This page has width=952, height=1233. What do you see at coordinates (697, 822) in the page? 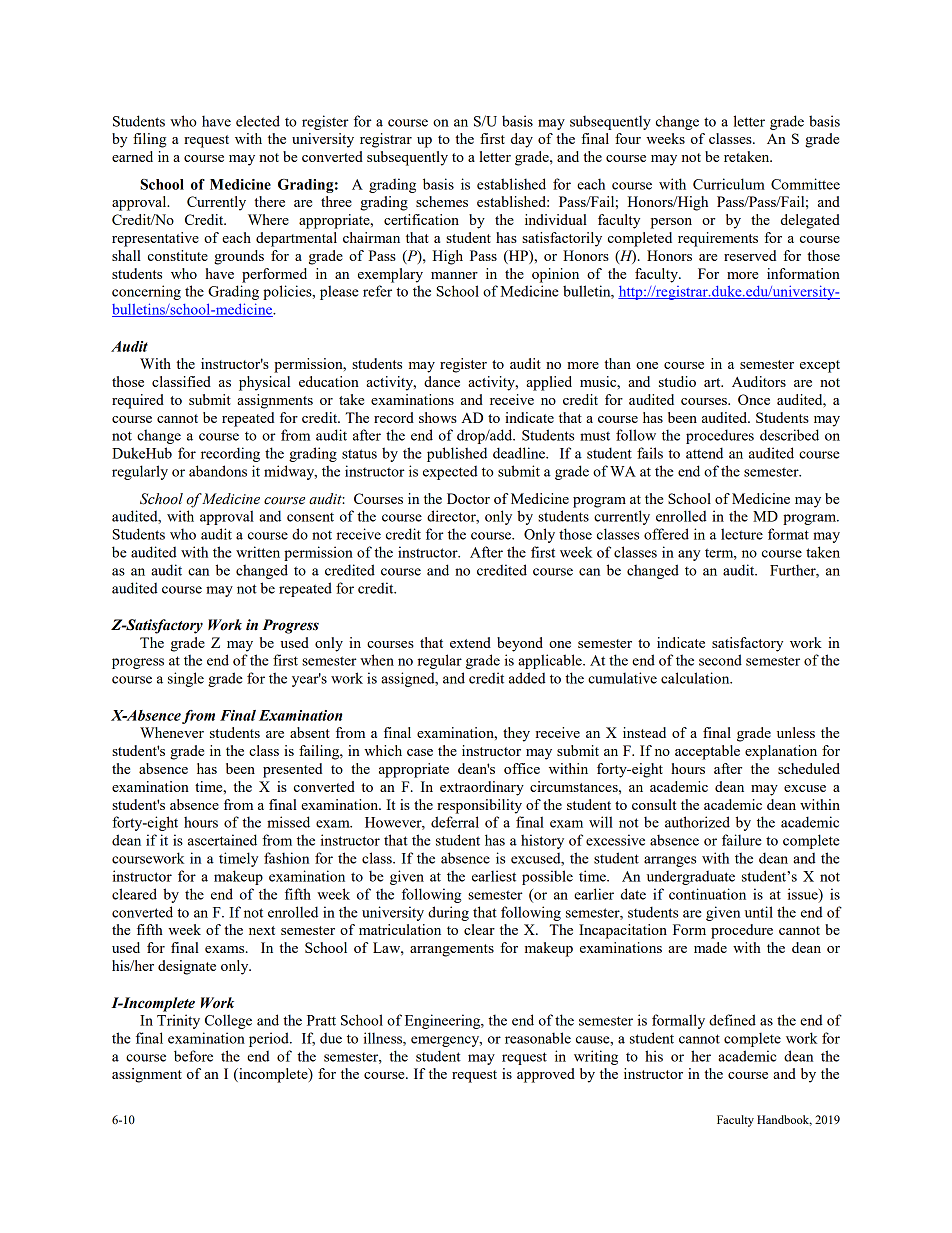
I see `authorized` at bounding box center [697, 822].
